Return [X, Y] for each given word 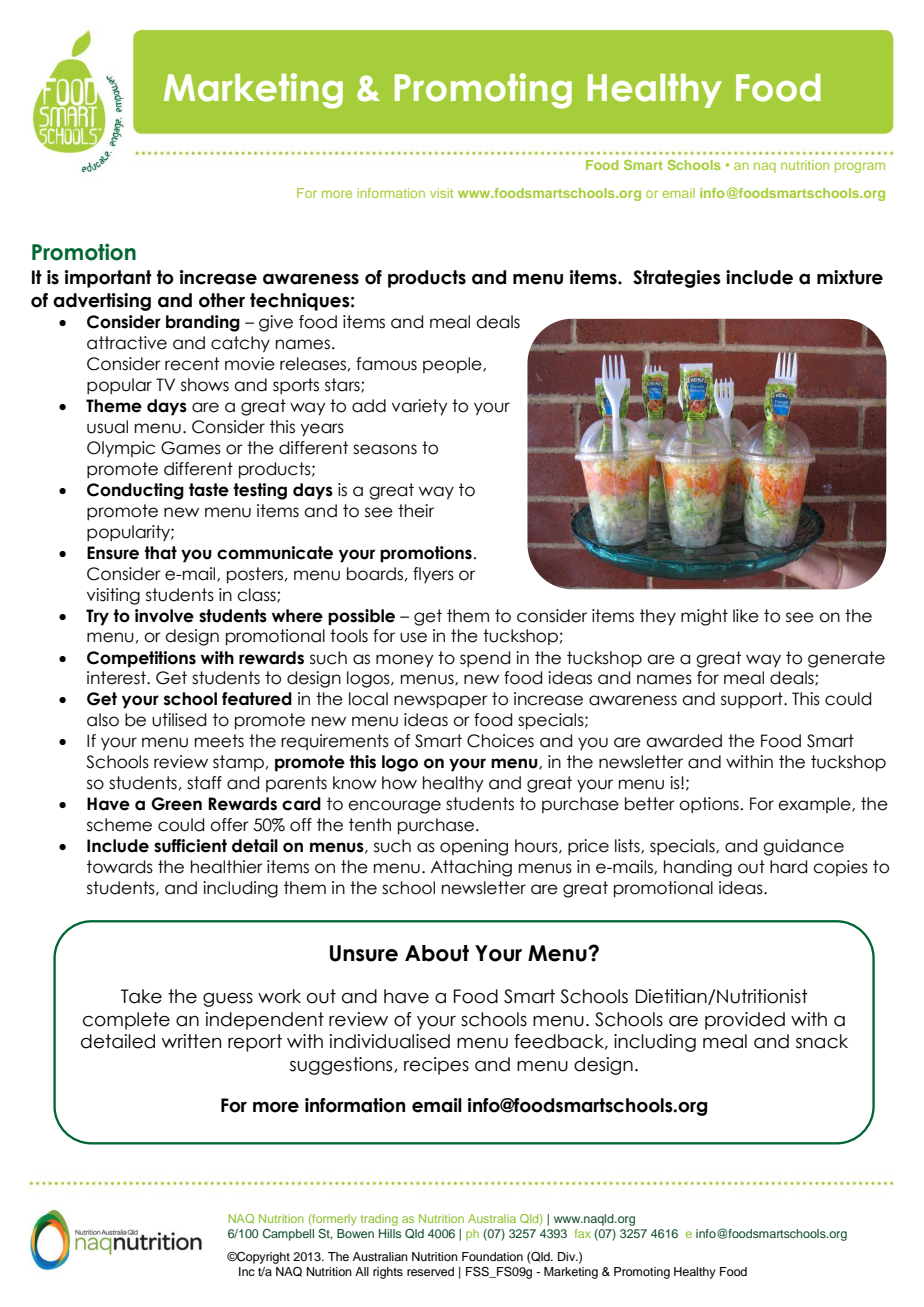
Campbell [288, 1235]
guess [228, 1000]
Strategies [677, 279]
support [753, 700]
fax [583, 1233]
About [437, 953]
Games [191, 448]
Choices [500, 741]
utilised [179, 720]
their [416, 511]
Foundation [492, 1256]
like [746, 616]
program [860, 167]
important [108, 279]
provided [745, 1021]
